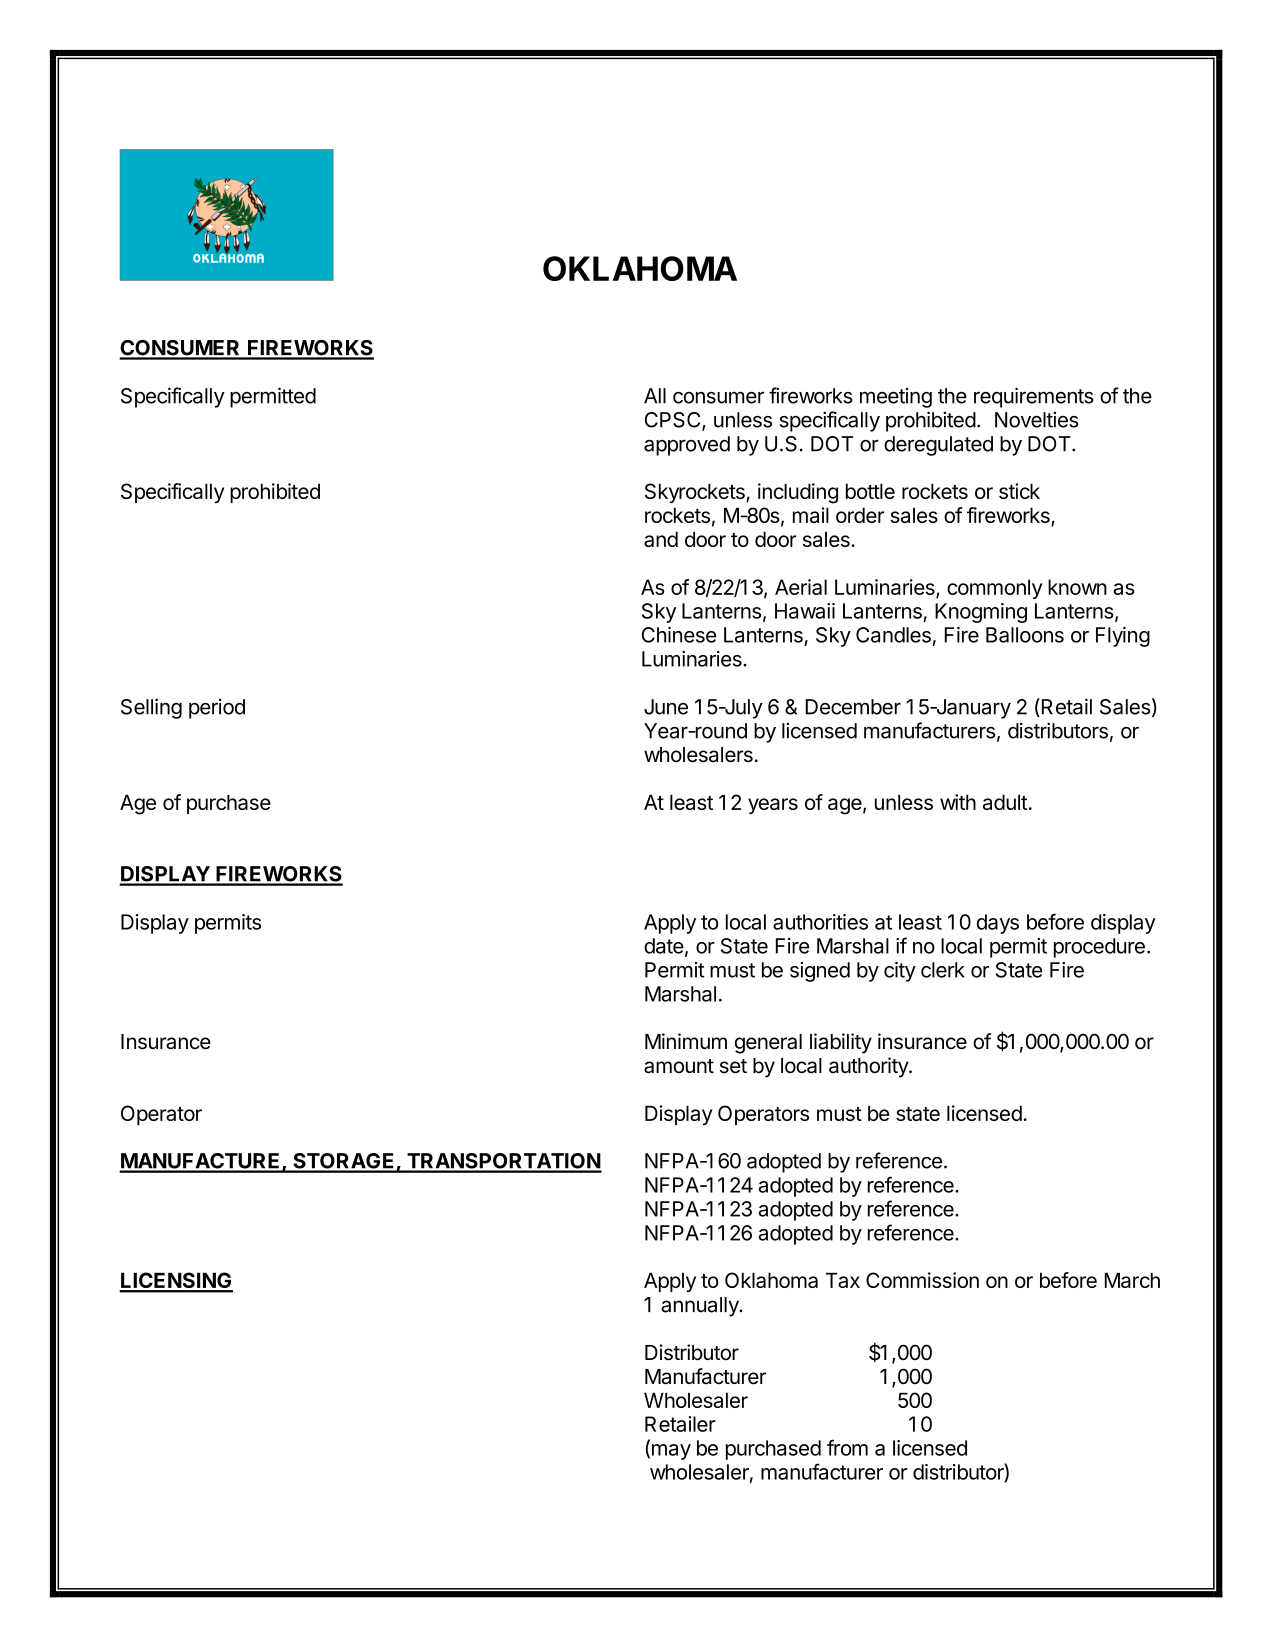 This screenshot has width=1272, height=1647. What do you see at coordinates (151, 708) in the screenshot?
I see `Selling` at bounding box center [151, 708].
